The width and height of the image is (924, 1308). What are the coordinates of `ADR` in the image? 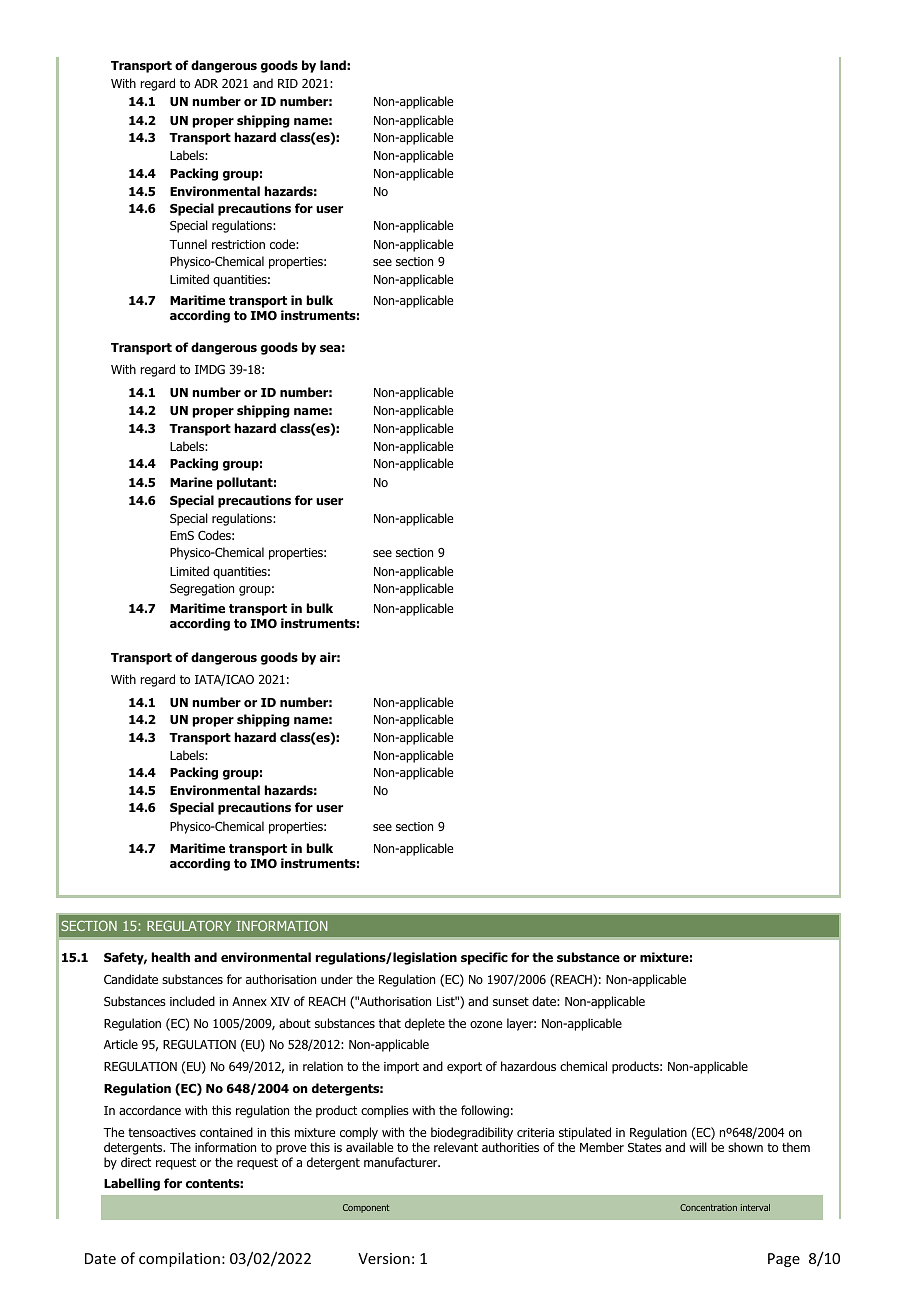 It's located at (206, 83).
